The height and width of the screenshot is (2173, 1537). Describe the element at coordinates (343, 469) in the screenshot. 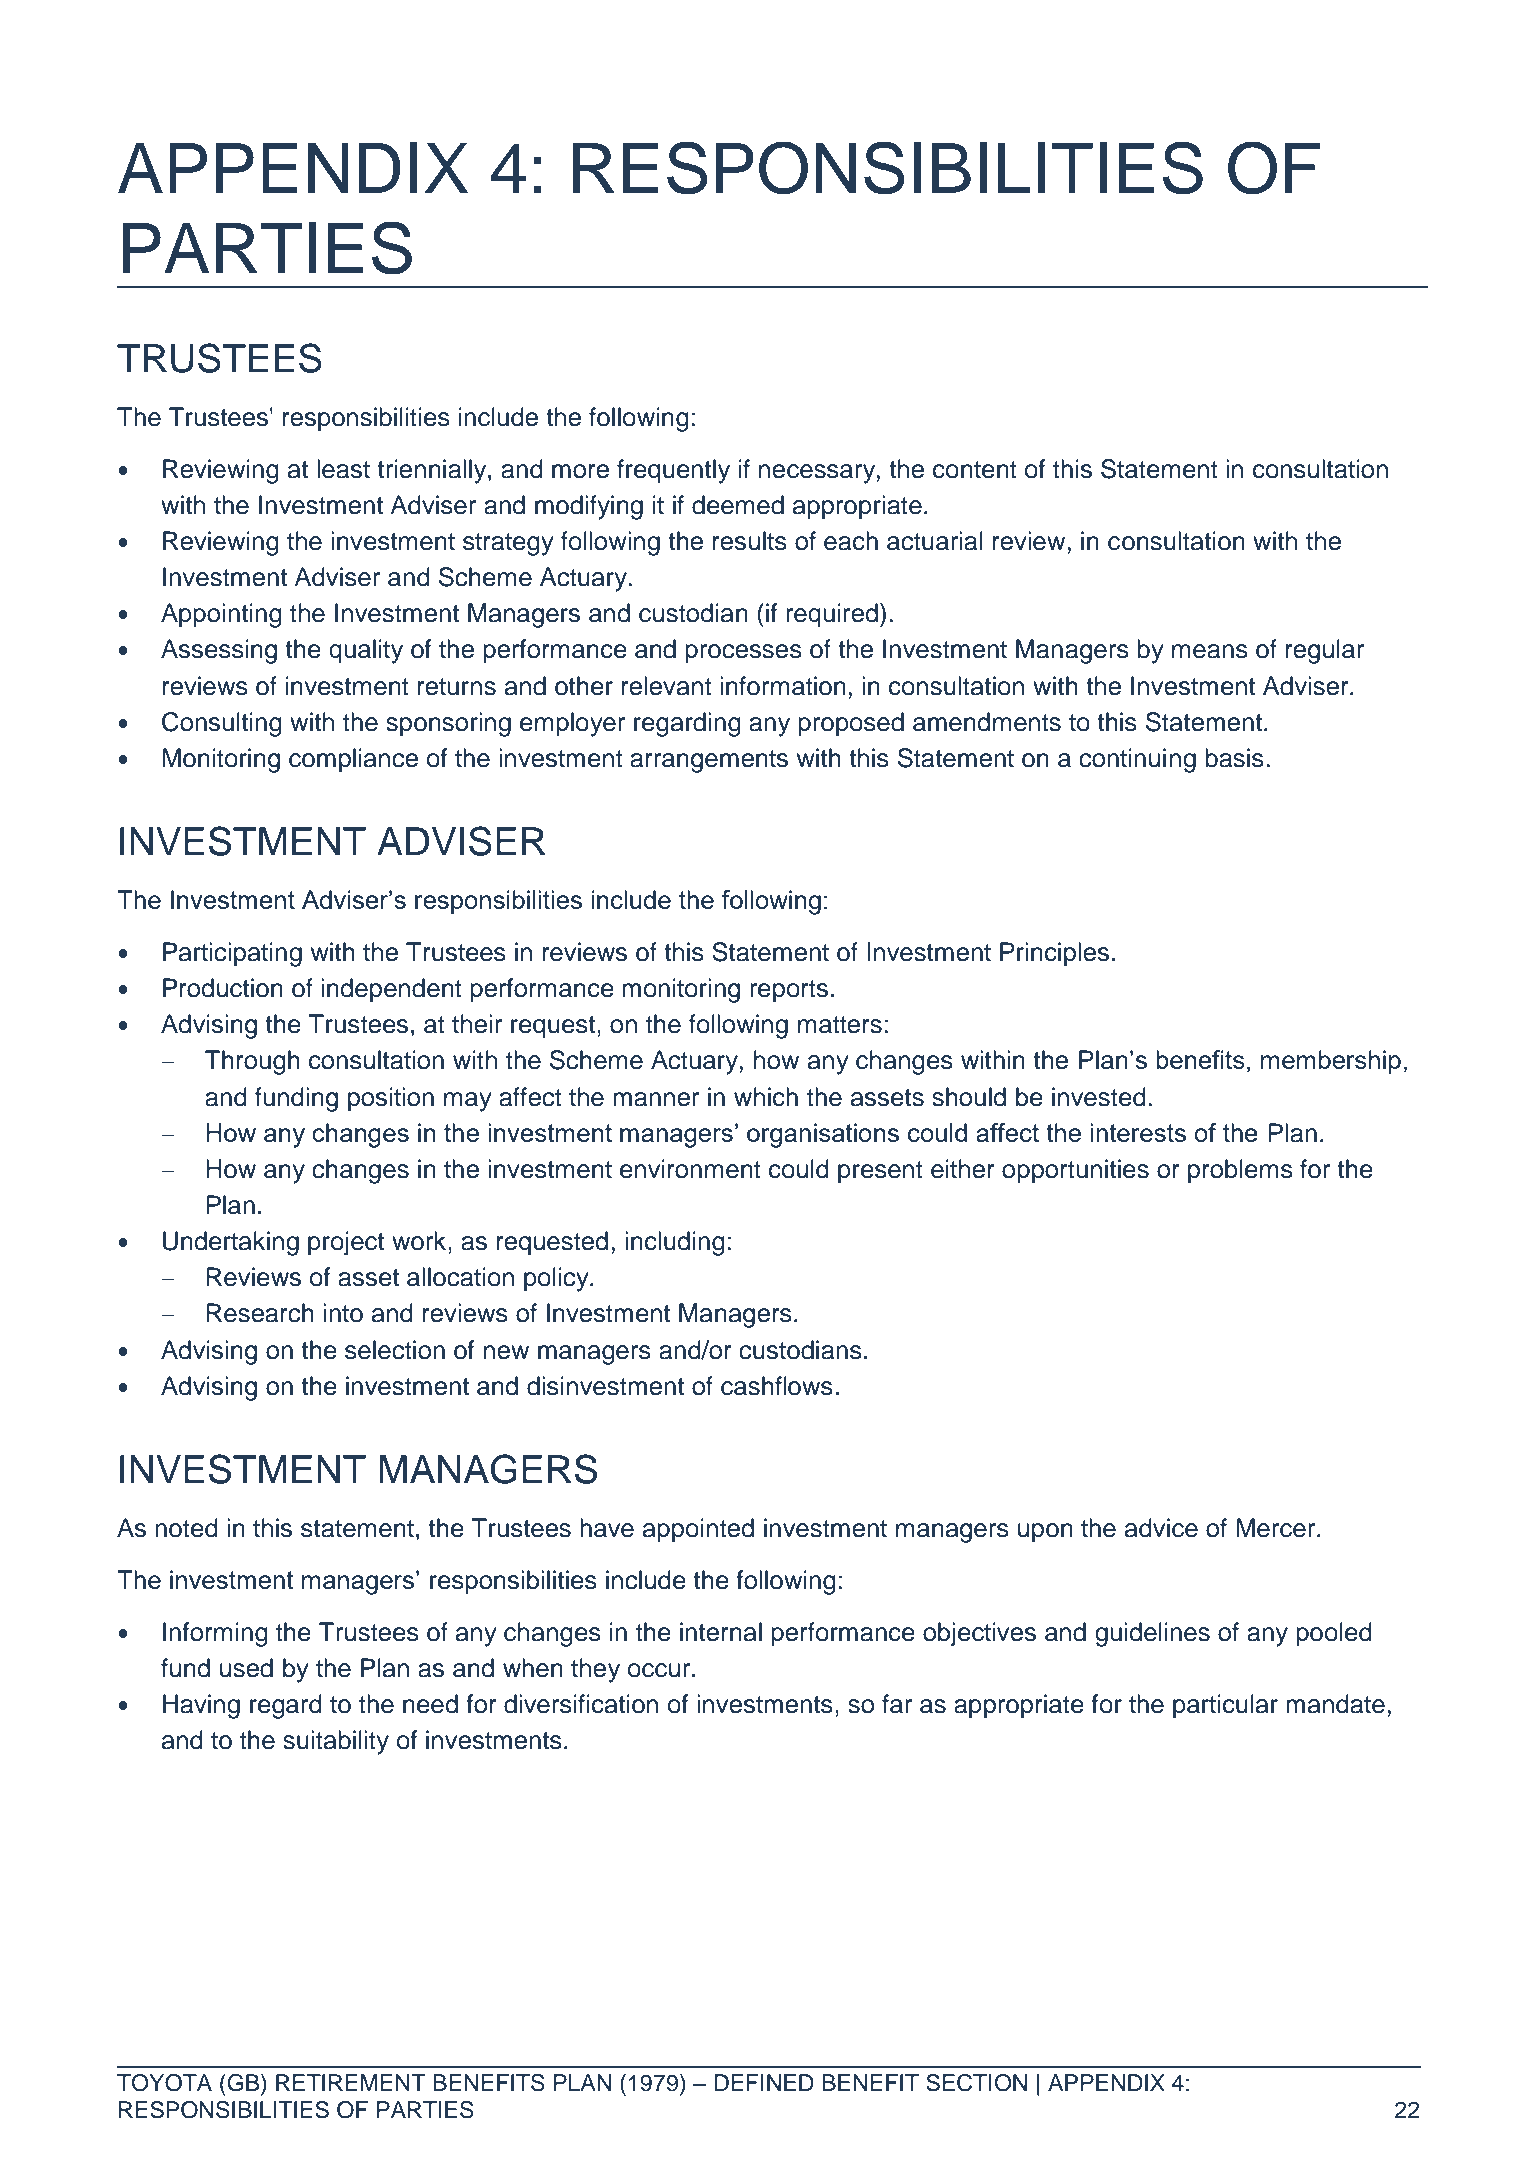

I see `least` at that location.
